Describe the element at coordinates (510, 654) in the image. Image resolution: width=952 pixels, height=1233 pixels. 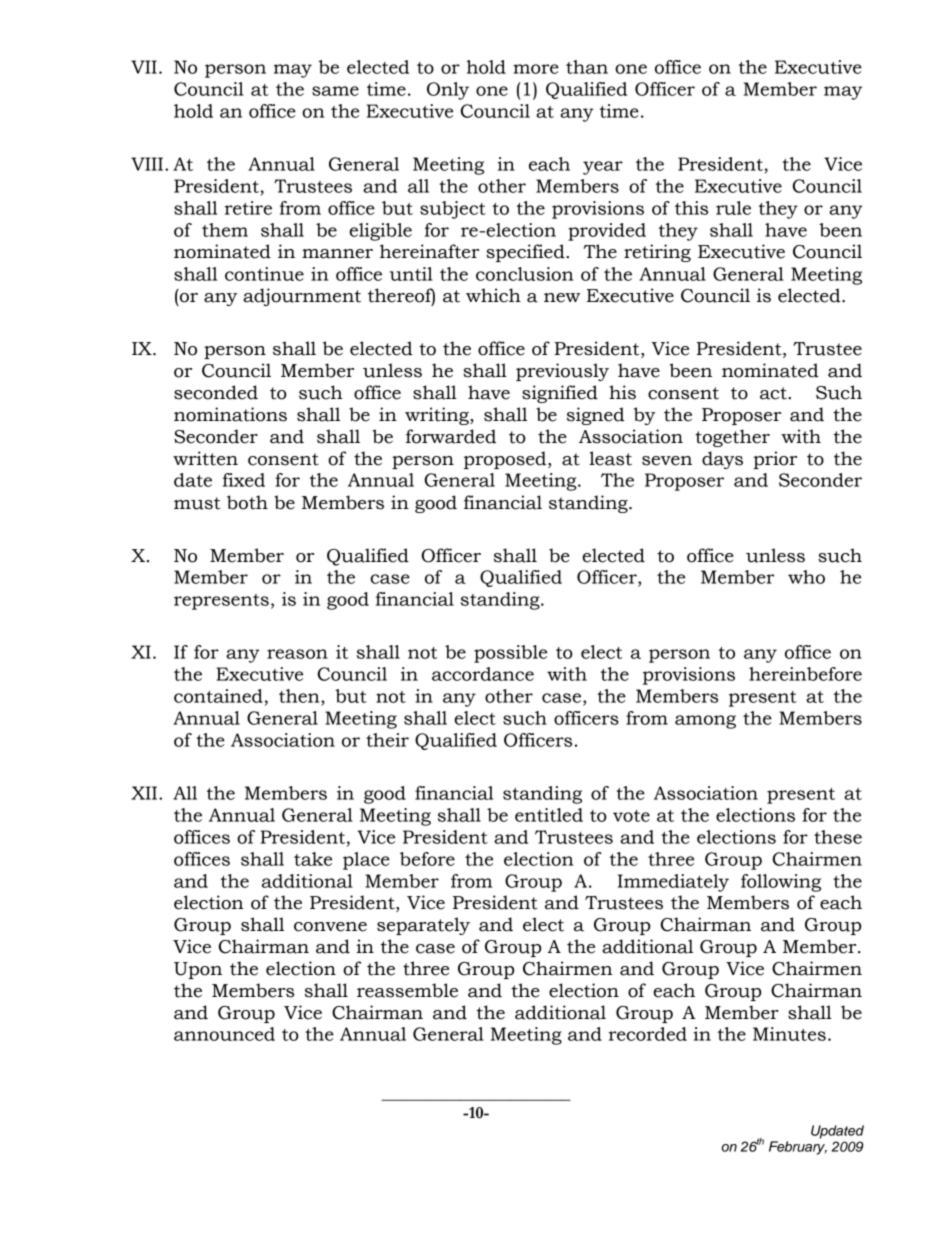
I see `possible` at that location.
